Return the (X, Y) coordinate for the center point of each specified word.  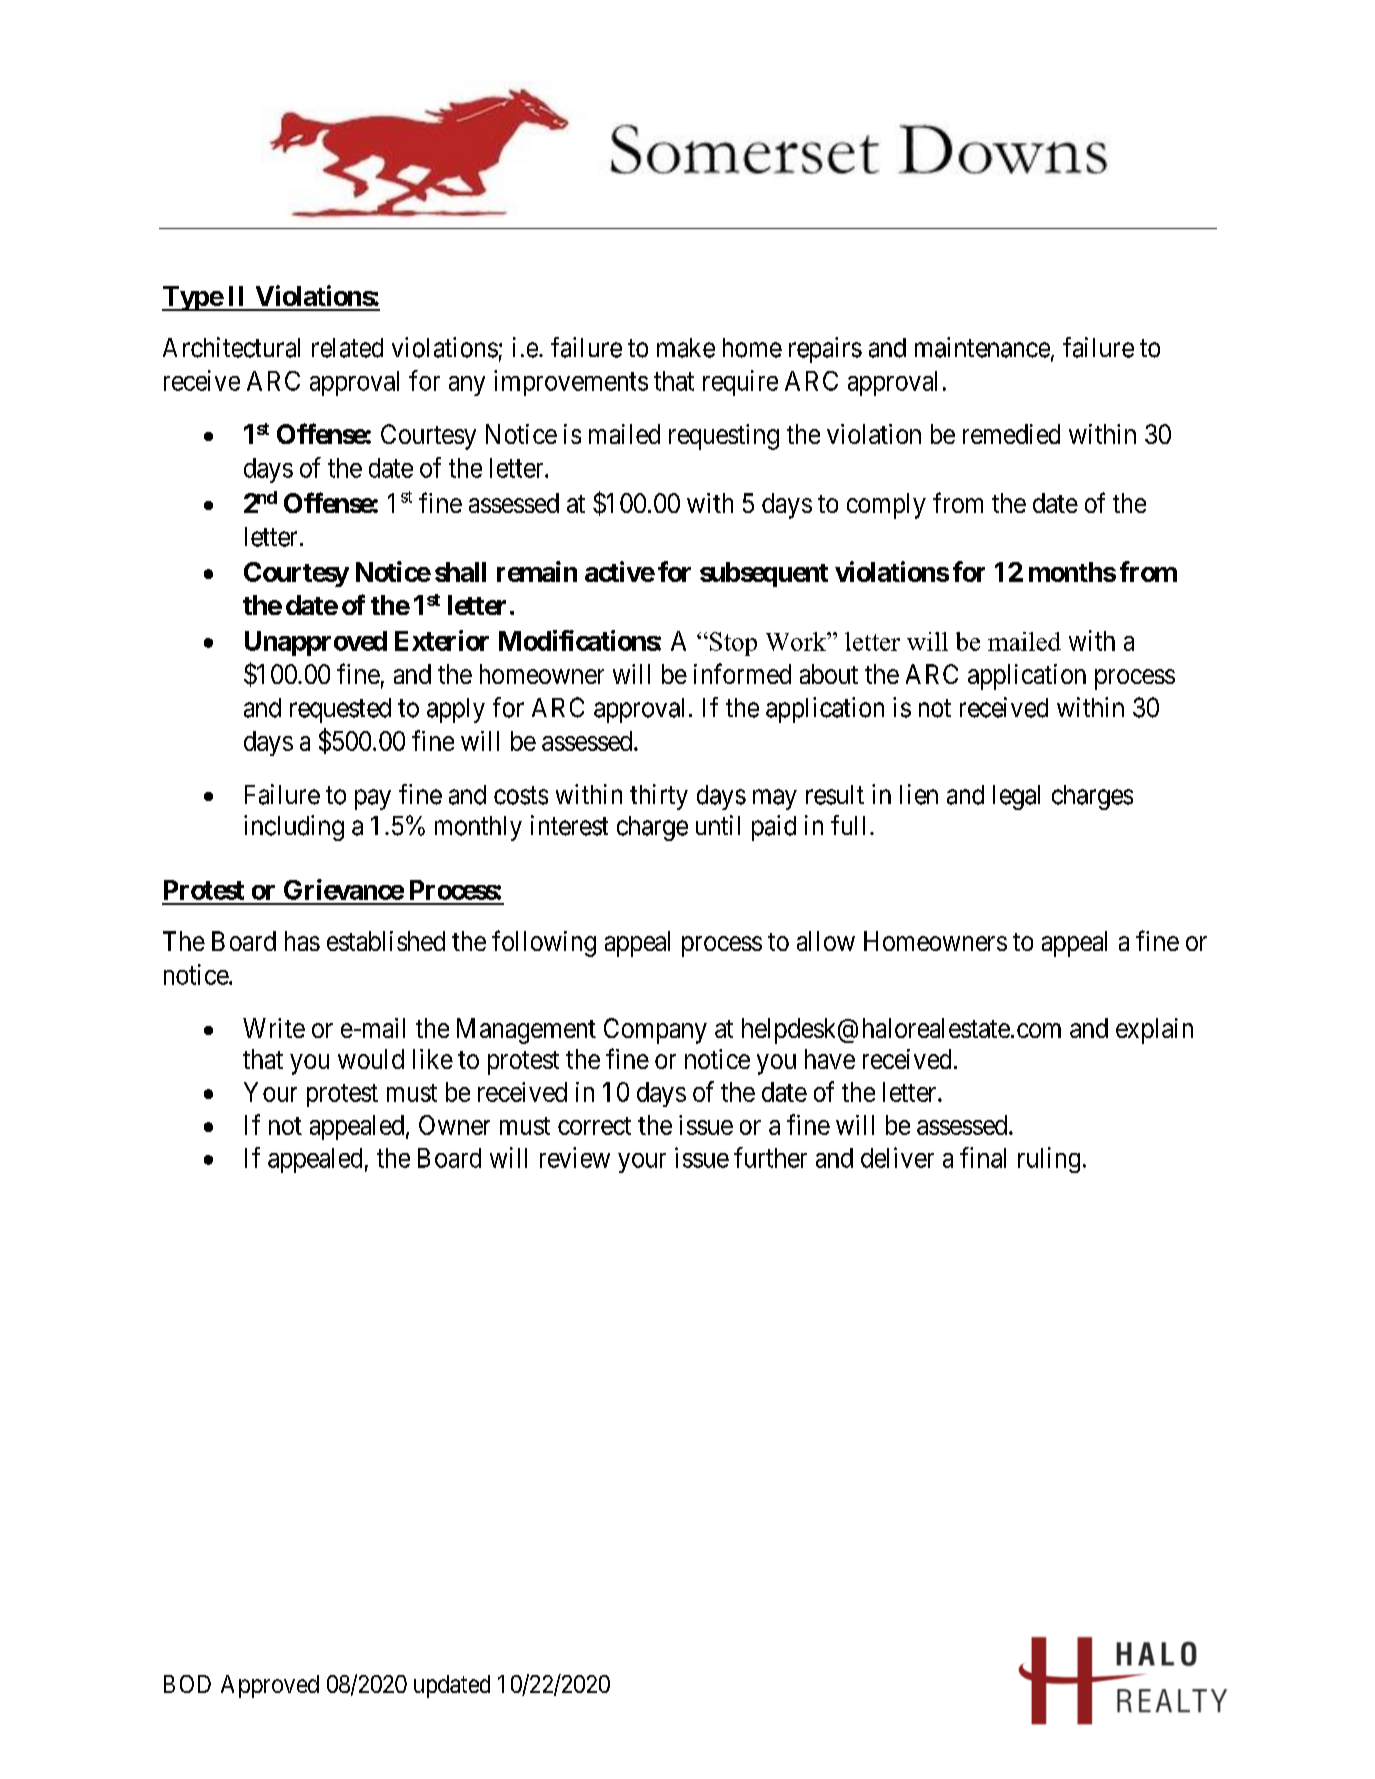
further (770, 1157)
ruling (1049, 1160)
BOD (187, 1684)
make (686, 348)
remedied (1011, 434)
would (371, 1059)
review (575, 1157)
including (294, 828)
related (347, 348)
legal (1016, 797)
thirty (659, 797)
